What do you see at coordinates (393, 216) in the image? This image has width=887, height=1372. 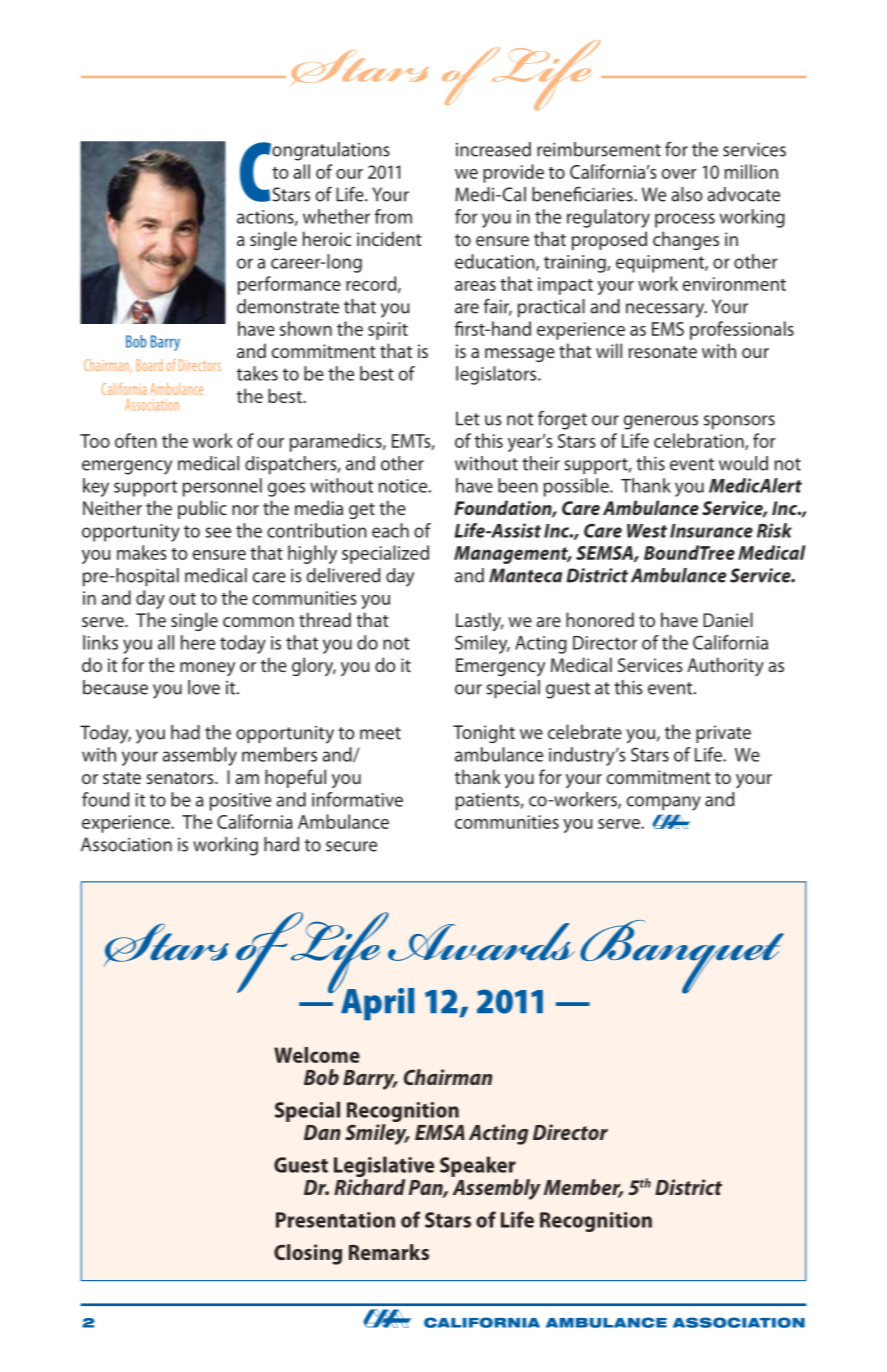 I see `from` at bounding box center [393, 216].
